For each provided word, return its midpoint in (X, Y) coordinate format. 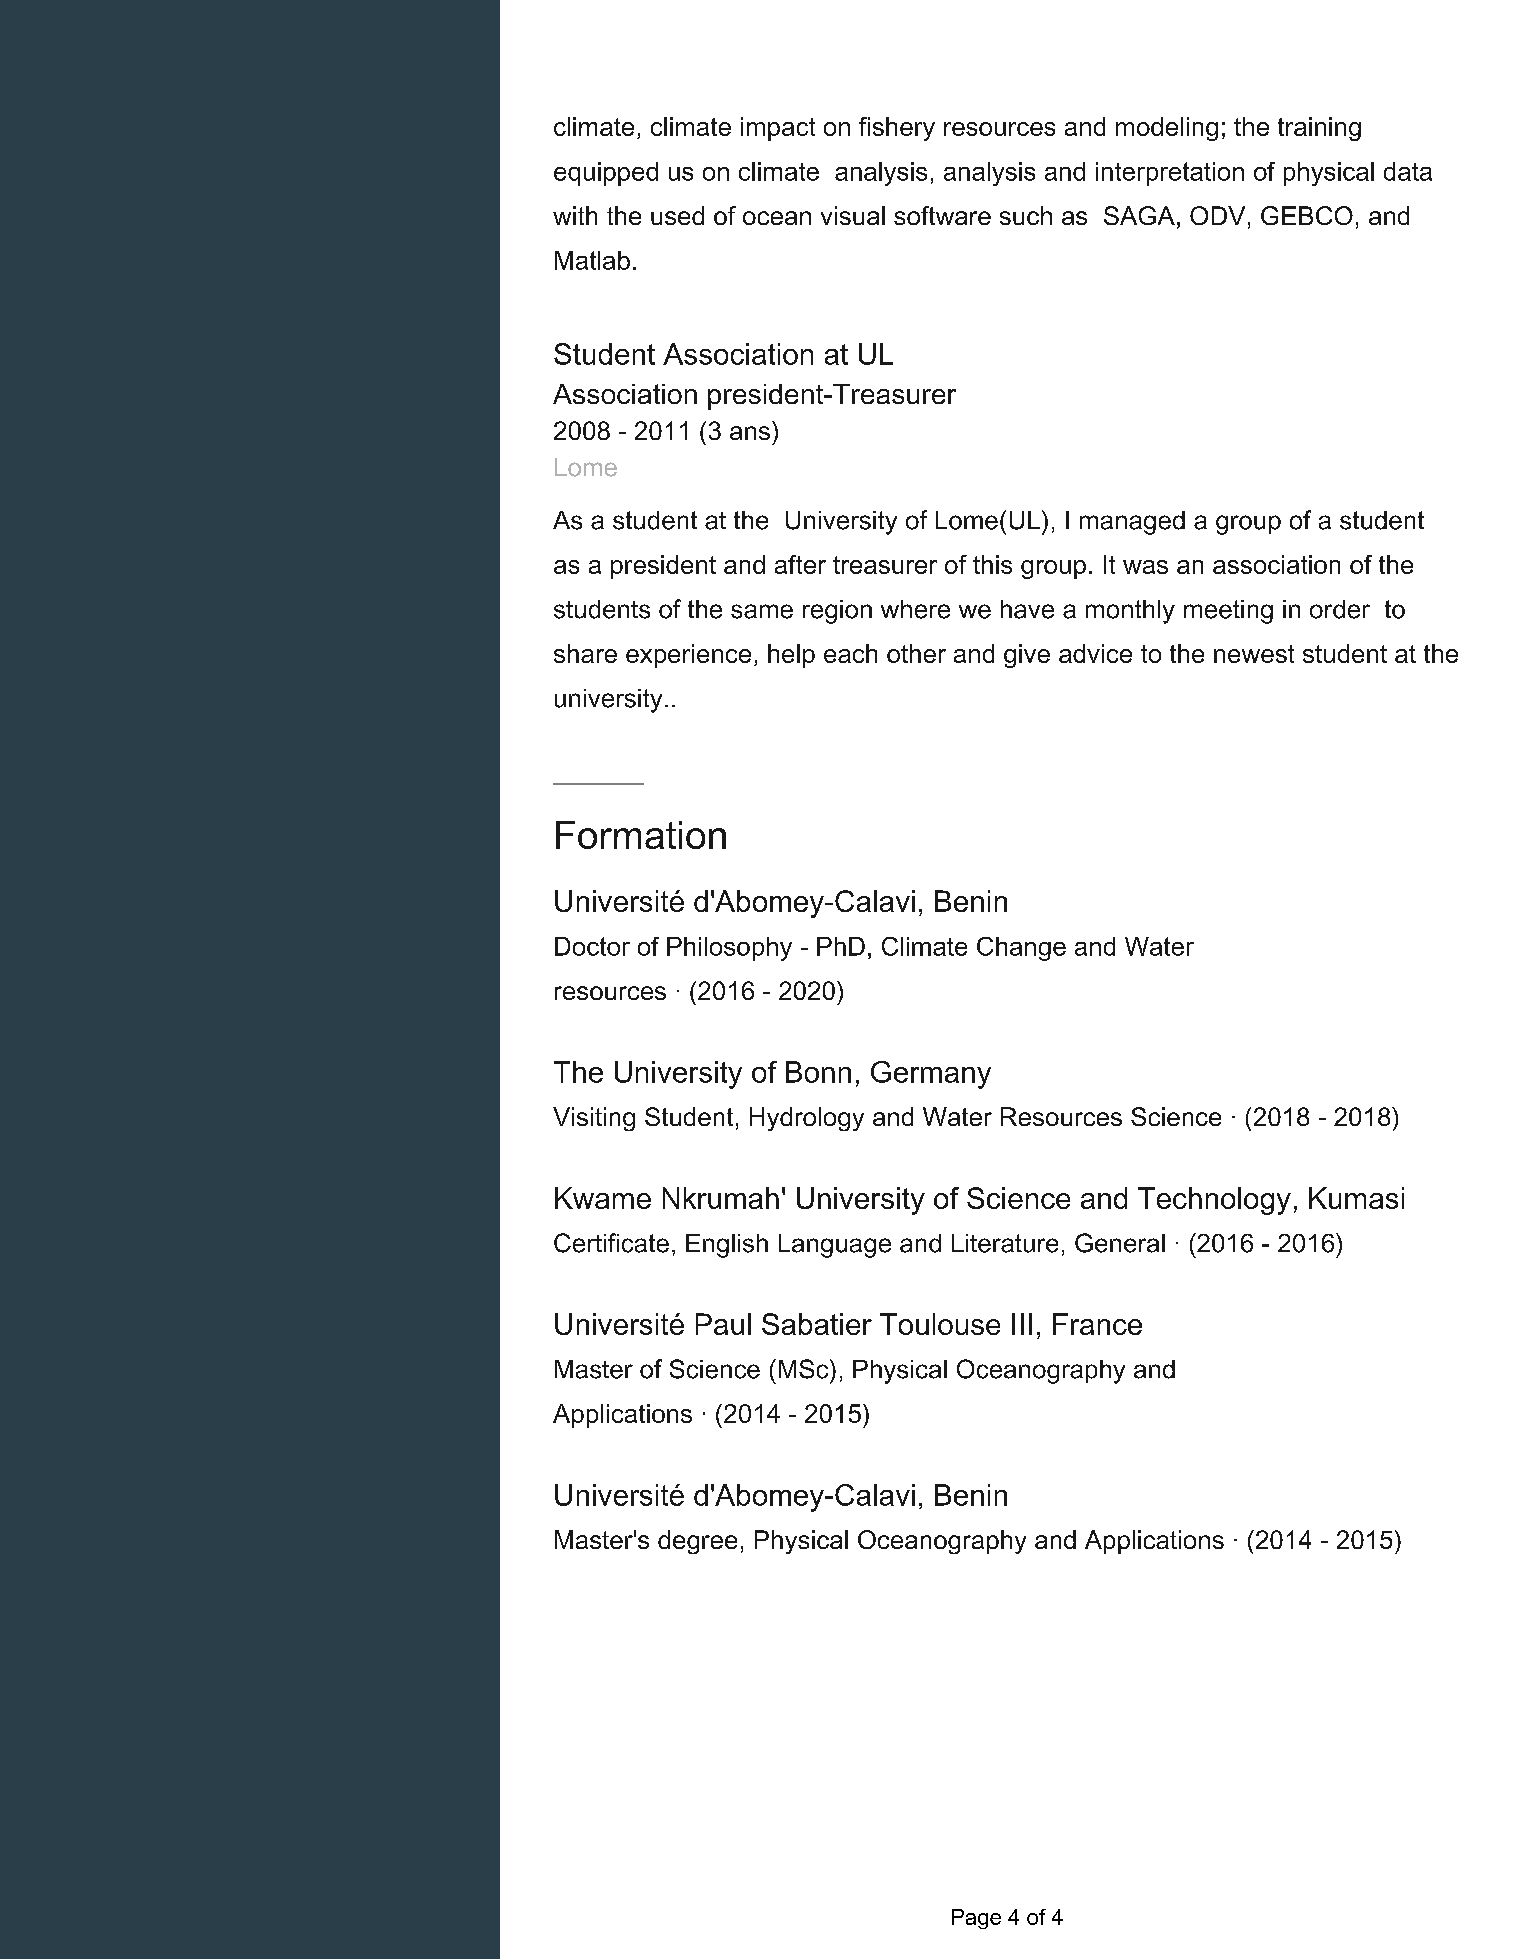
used (677, 215)
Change (1021, 949)
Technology (1214, 1201)
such (1026, 215)
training (1319, 129)
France (1097, 1324)
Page (976, 1919)
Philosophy (729, 949)
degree (697, 1542)
